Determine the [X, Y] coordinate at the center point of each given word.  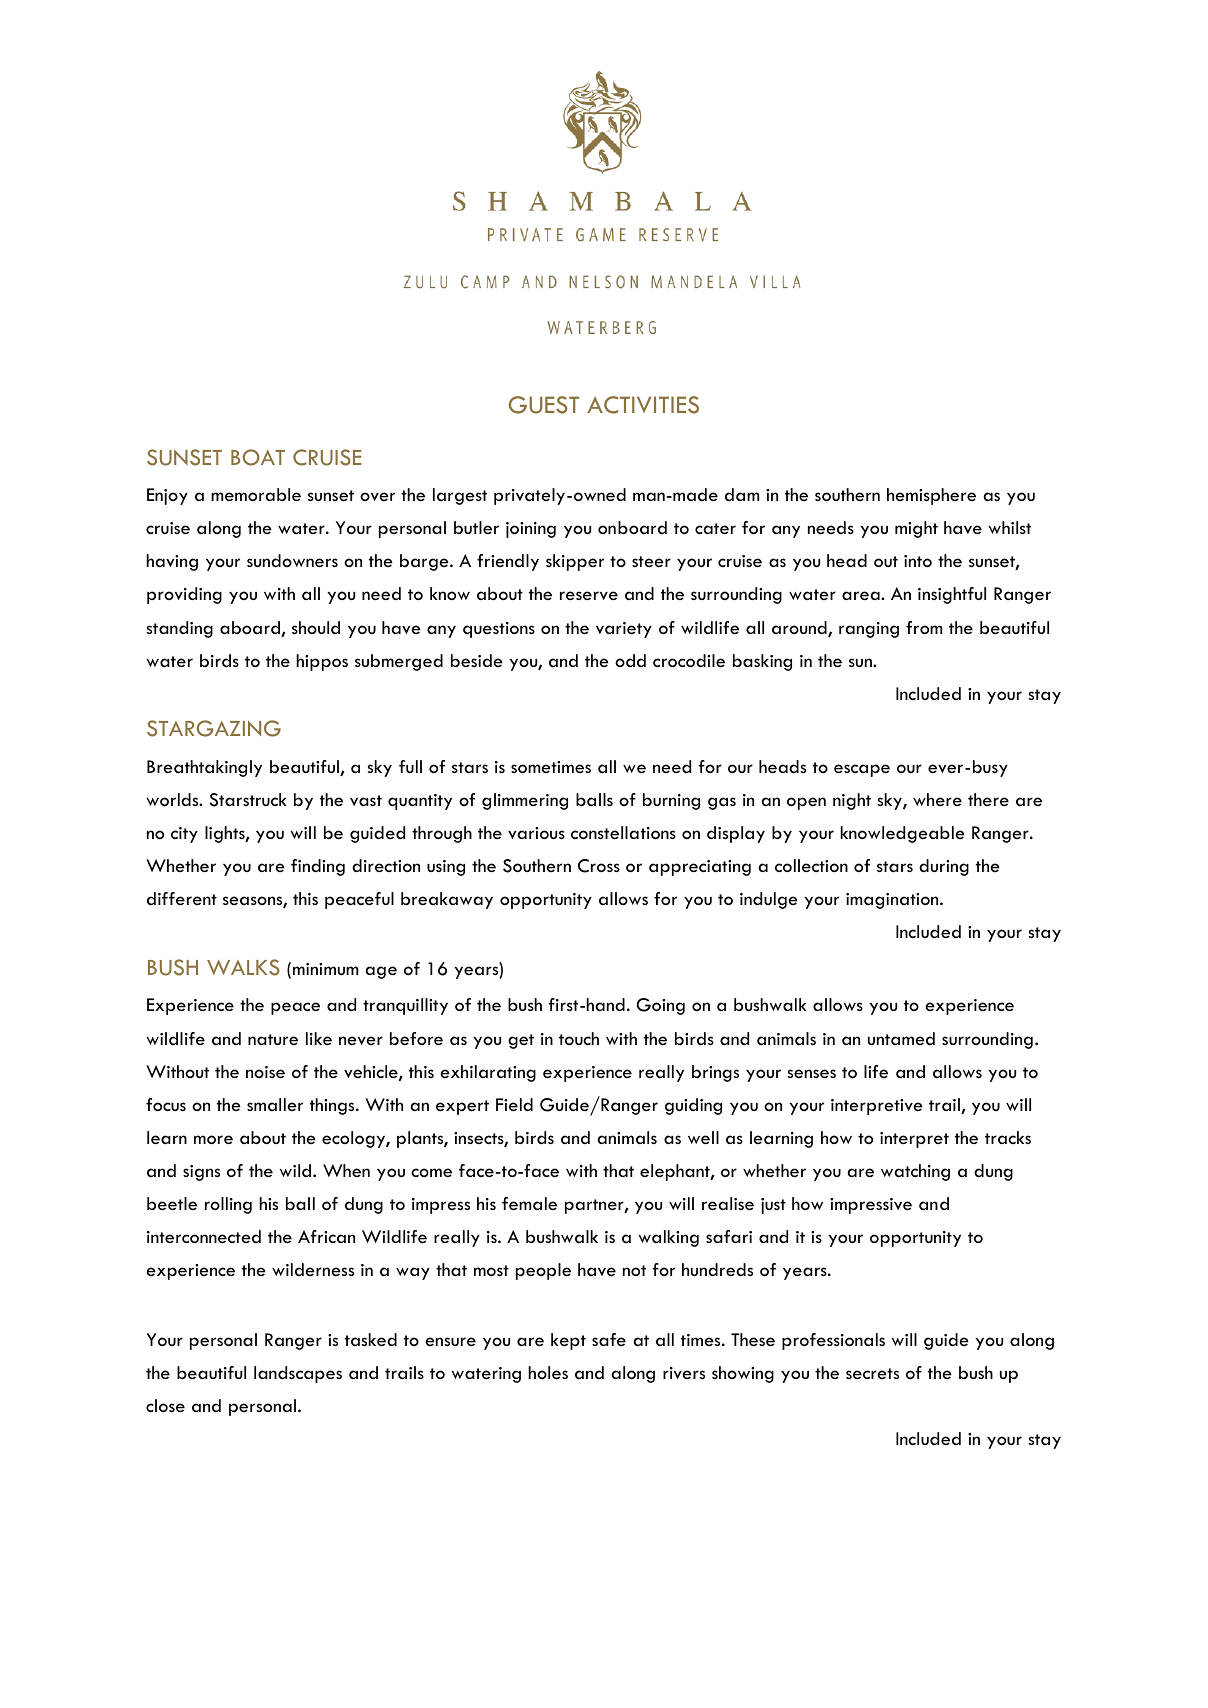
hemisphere [931, 496]
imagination [893, 901]
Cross [599, 866]
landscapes [298, 1374]
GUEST [544, 405]
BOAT [258, 457]
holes [548, 1373]
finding [318, 867]
